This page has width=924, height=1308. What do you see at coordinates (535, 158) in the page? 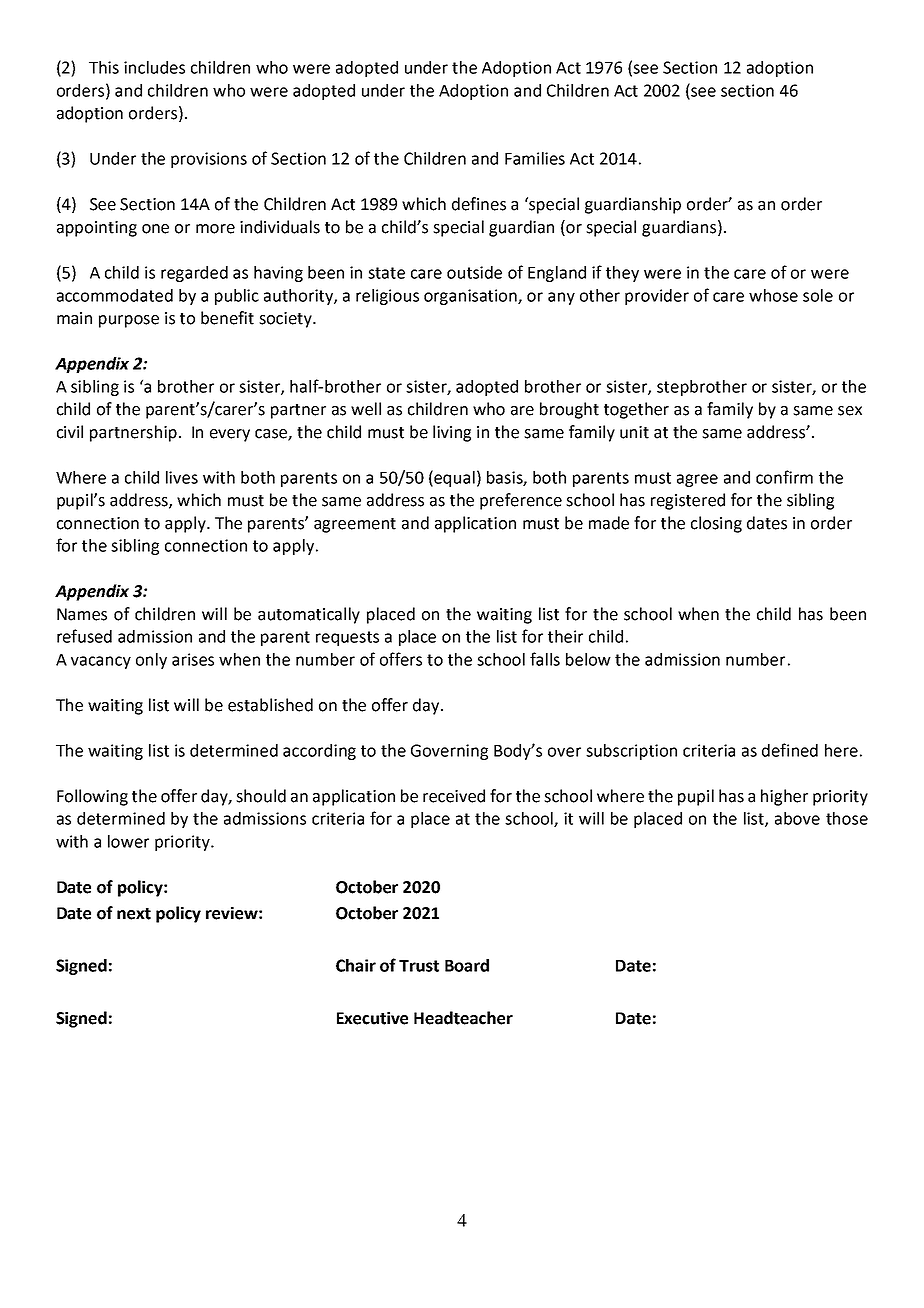
I see `Families` at bounding box center [535, 158].
